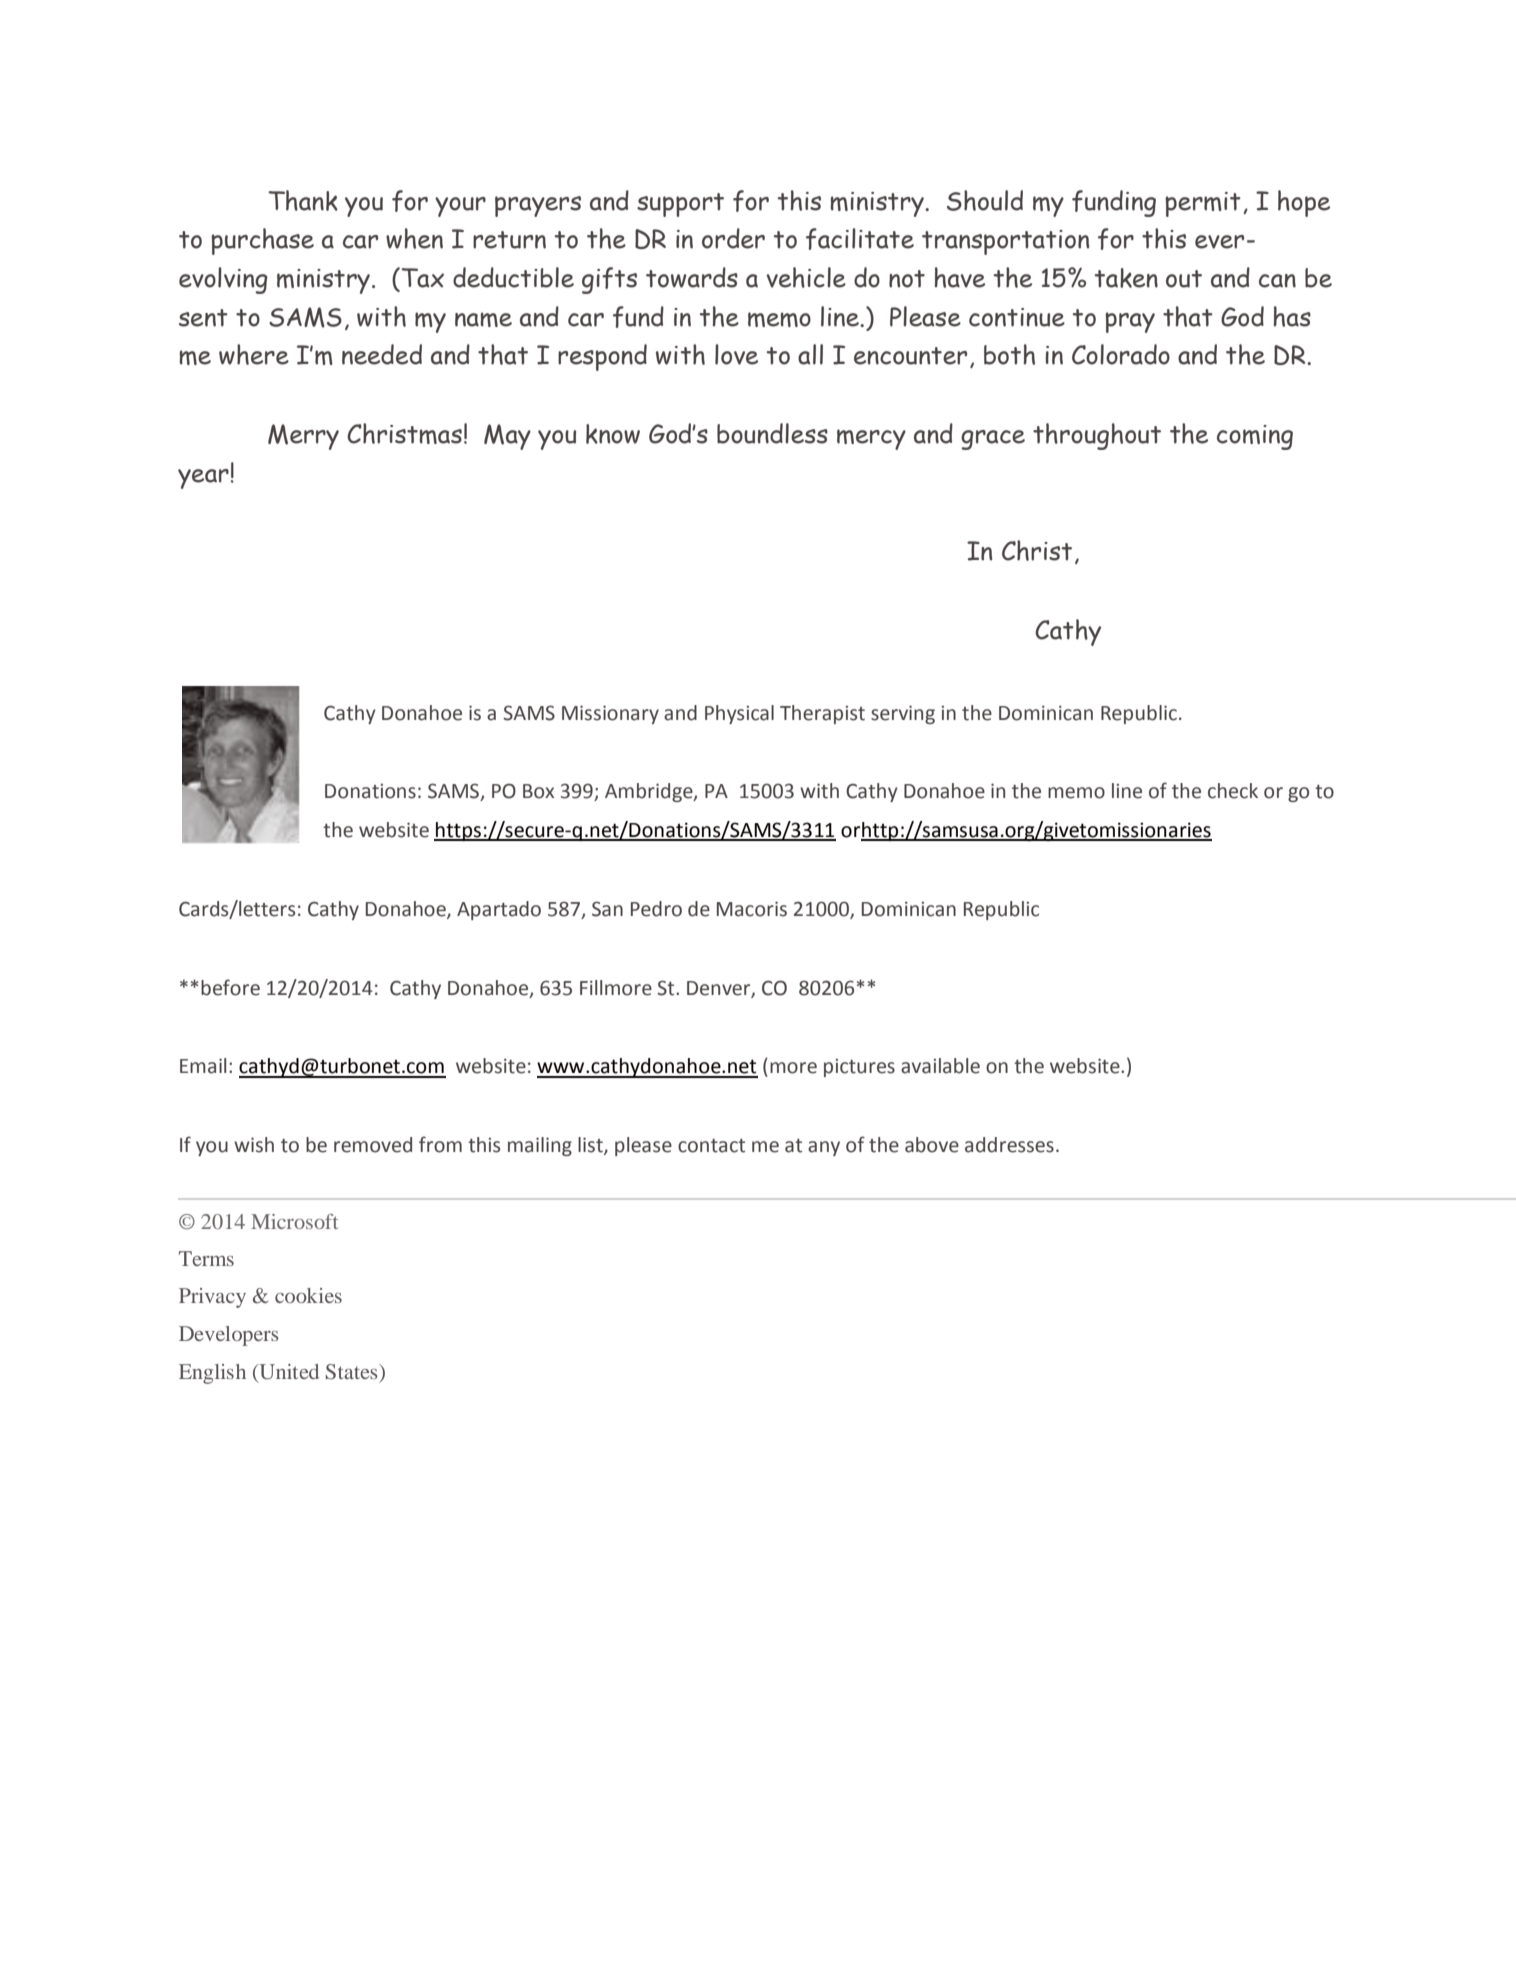 This image has height=1962, width=1516. What do you see at coordinates (1097, 436) in the image?
I see `throughout` at bounding box center [1097, 436].
